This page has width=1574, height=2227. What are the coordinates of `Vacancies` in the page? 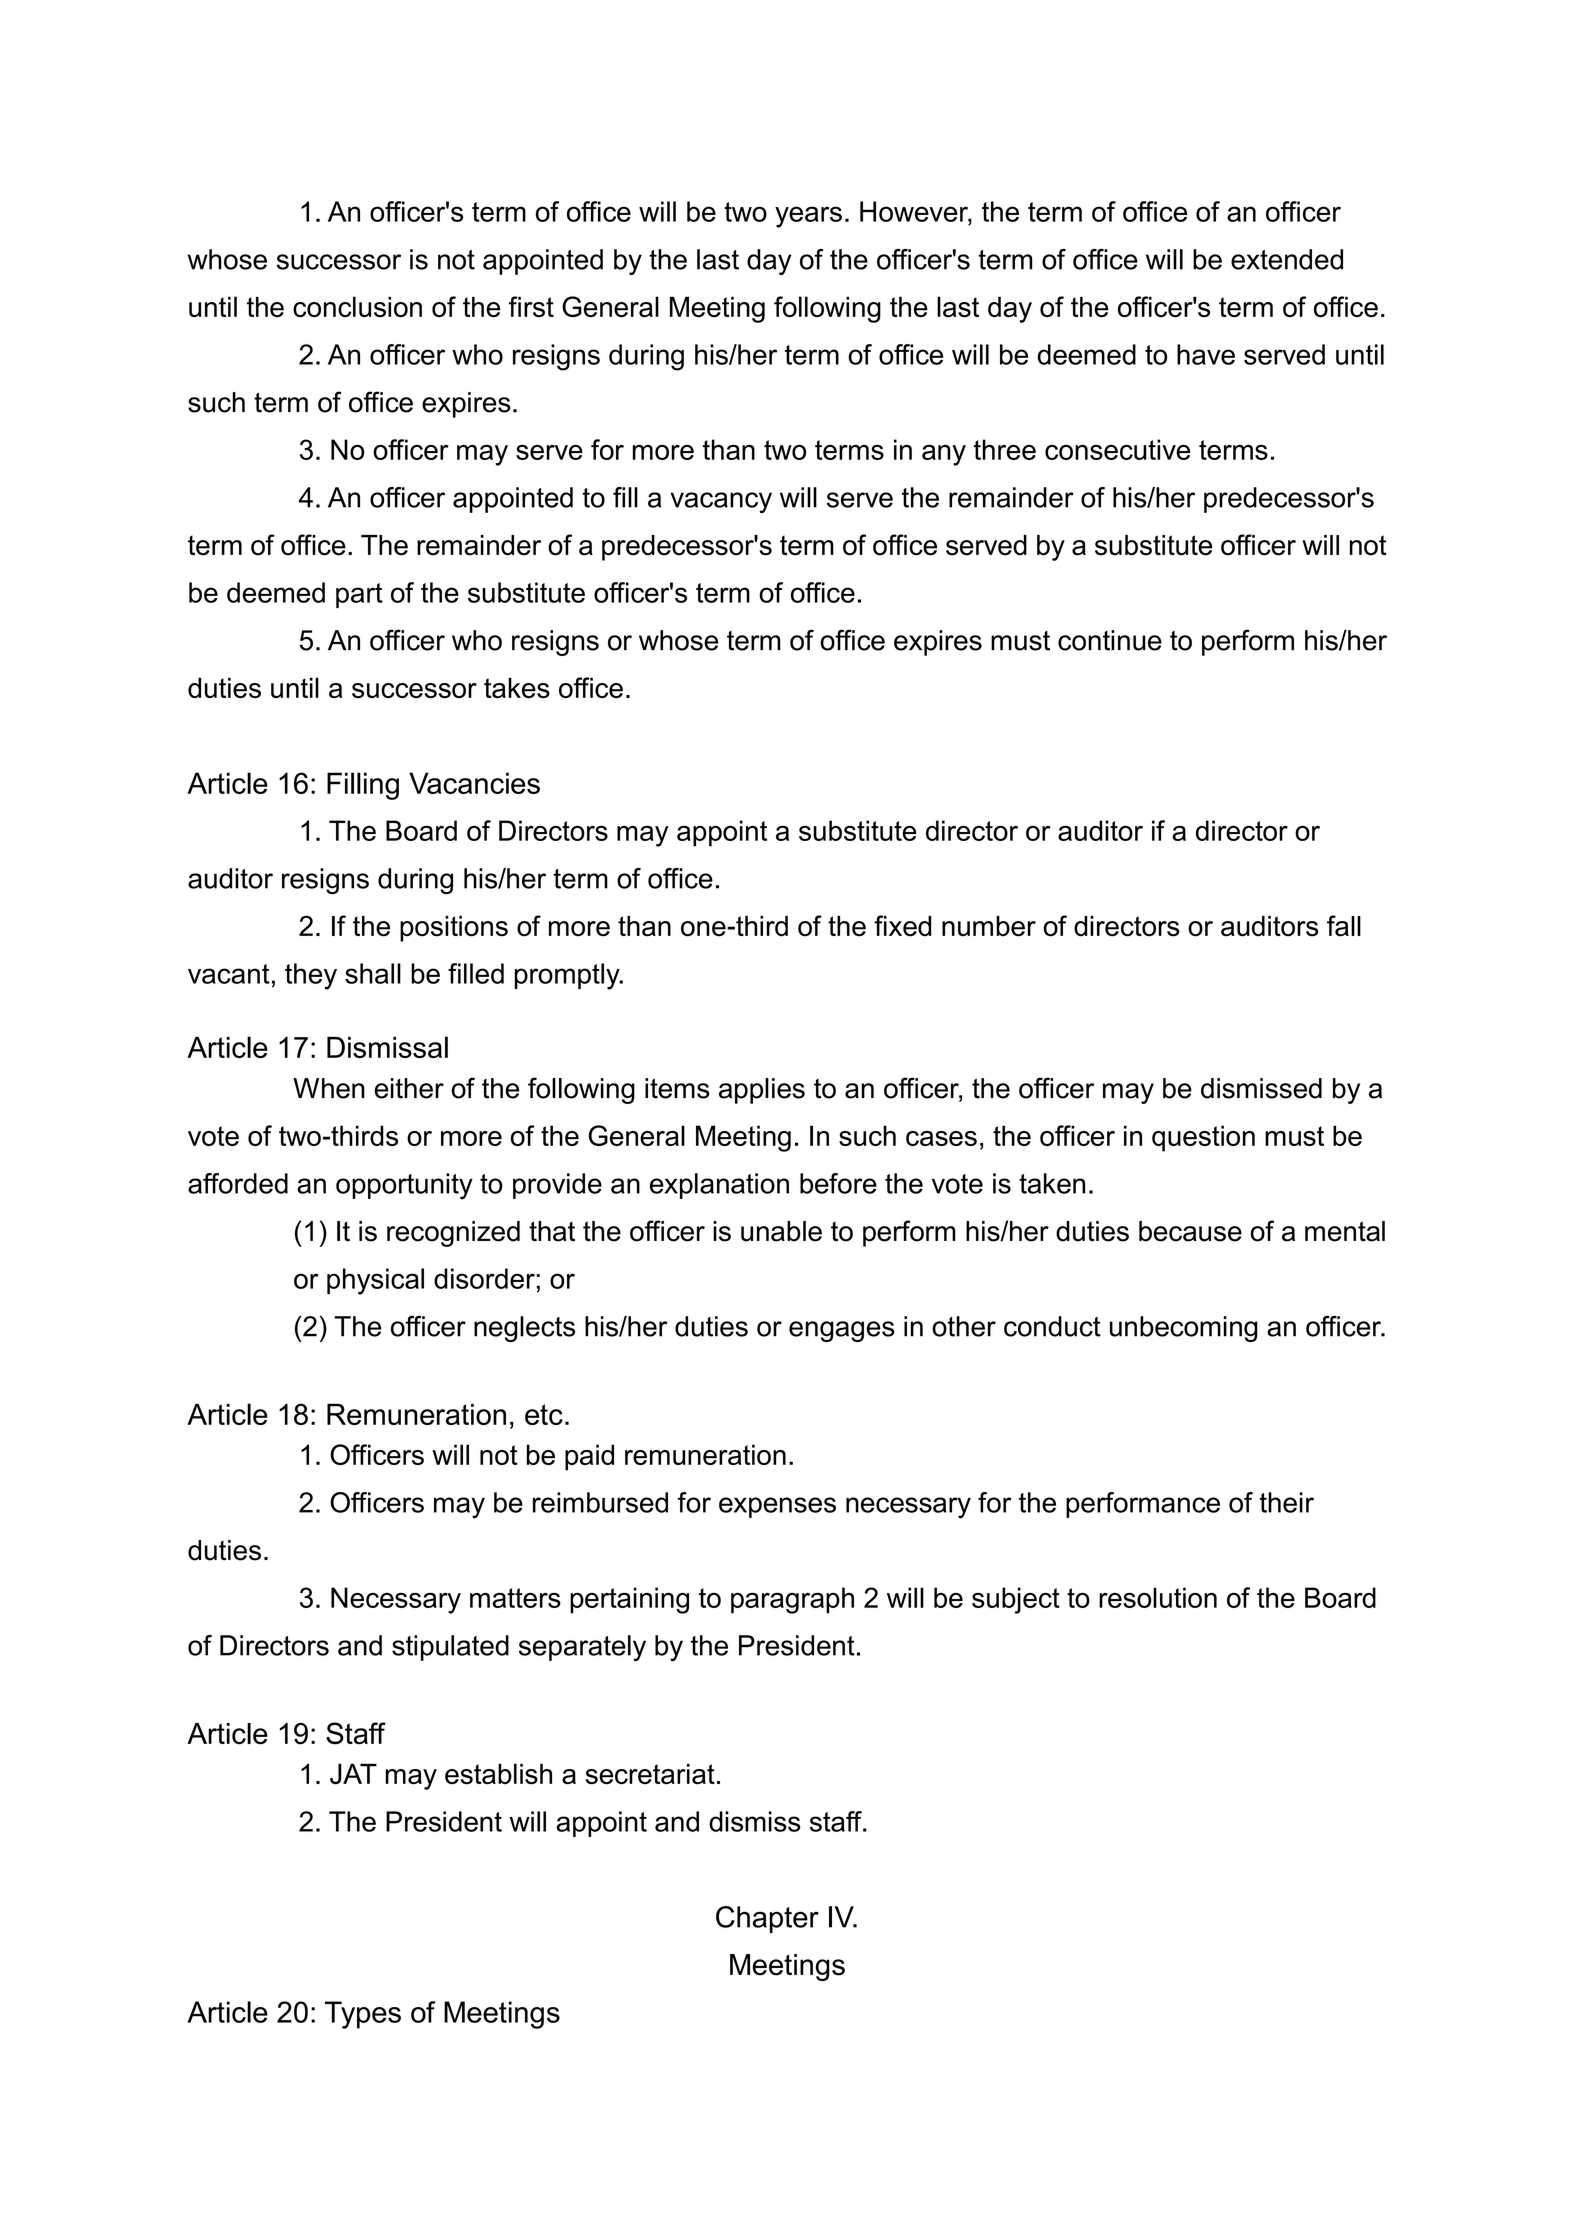 It's located at (474, 783).
